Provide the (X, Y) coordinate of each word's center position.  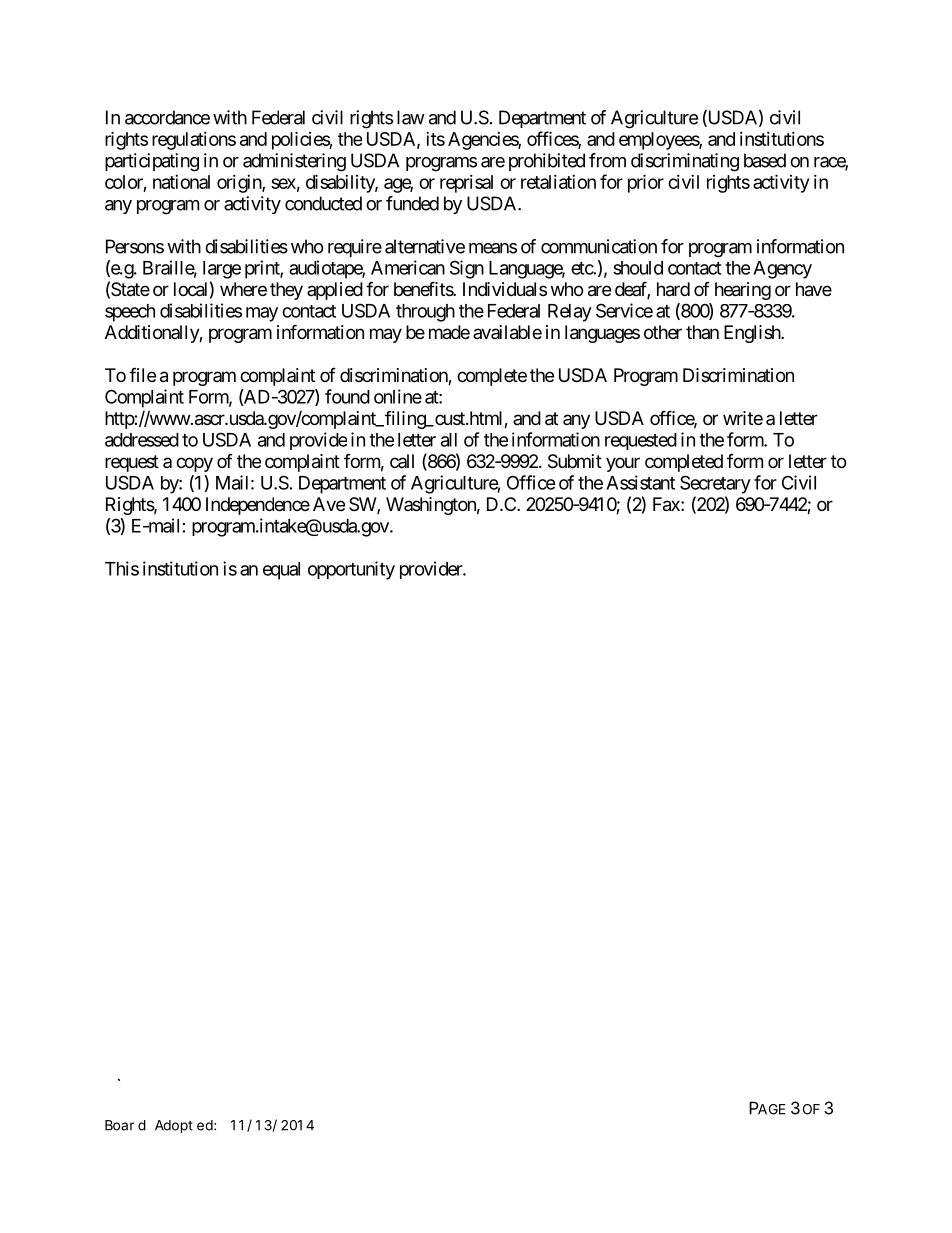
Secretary (715, 484)
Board (125, 1125)
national (181, 182)
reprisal (466, 184)
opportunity (351, 570)
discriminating (685, 162)
